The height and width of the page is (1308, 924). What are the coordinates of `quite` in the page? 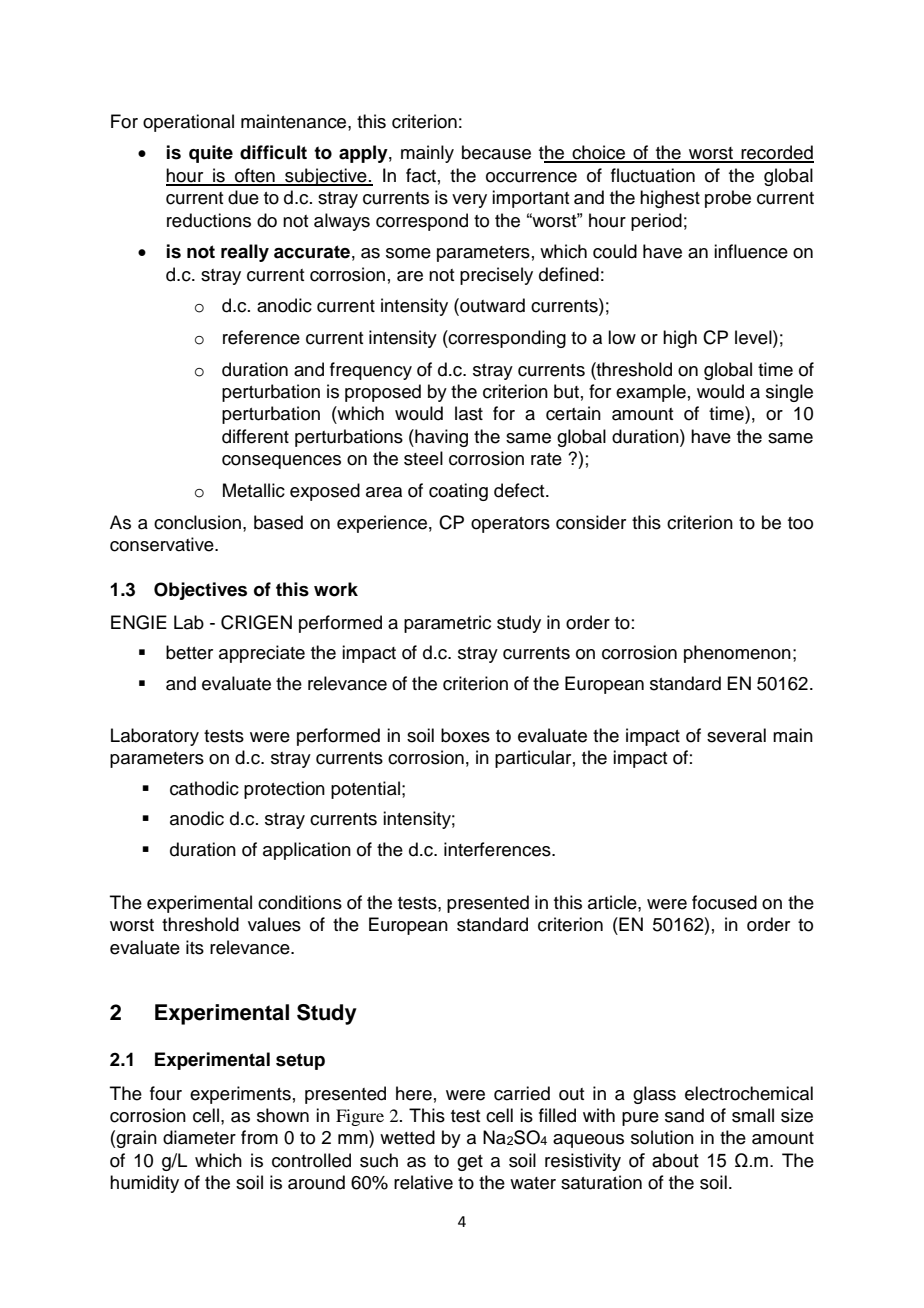 It's located at (211, 154).
